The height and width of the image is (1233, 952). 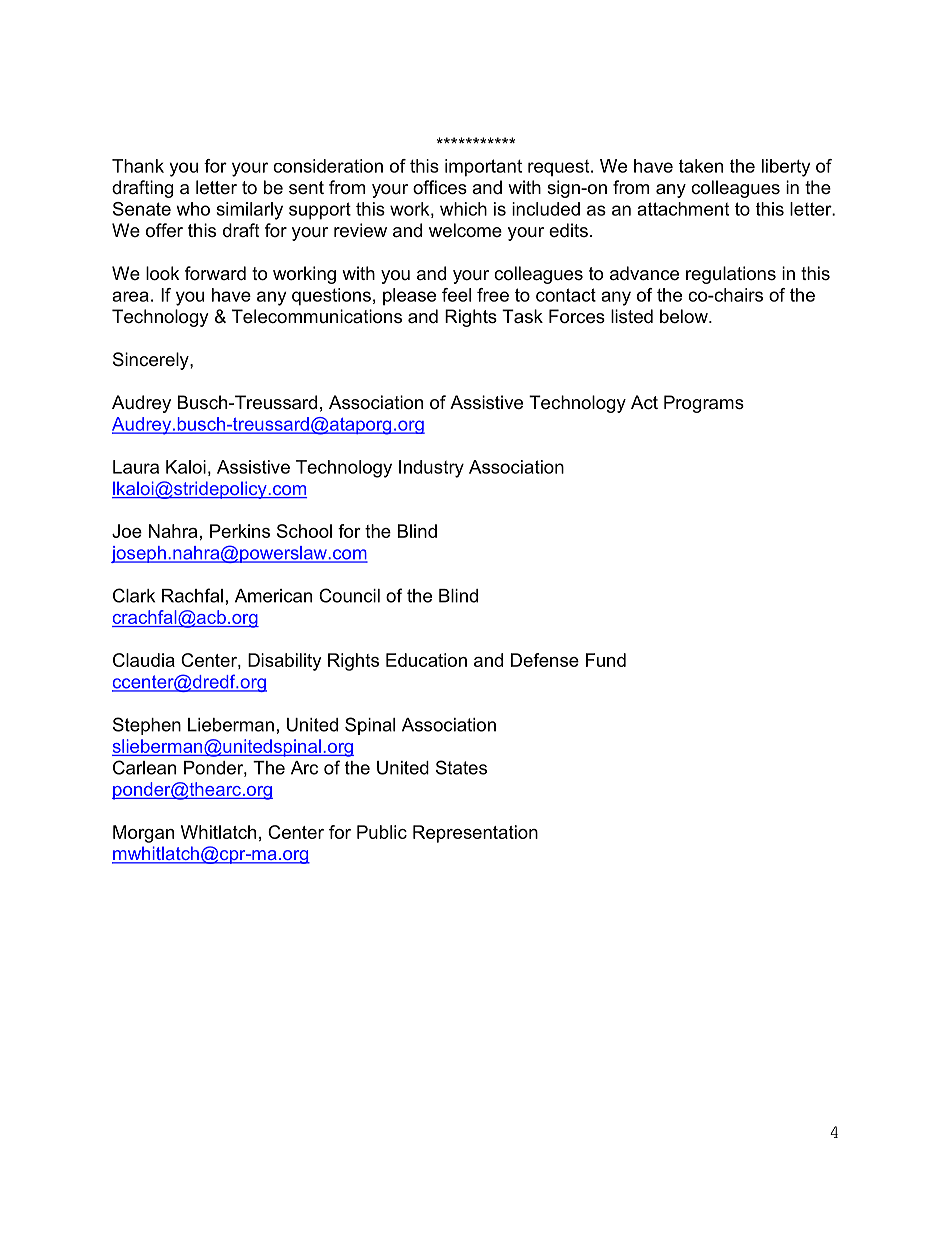 I want to click on taken, so click(x=701, y=166).
